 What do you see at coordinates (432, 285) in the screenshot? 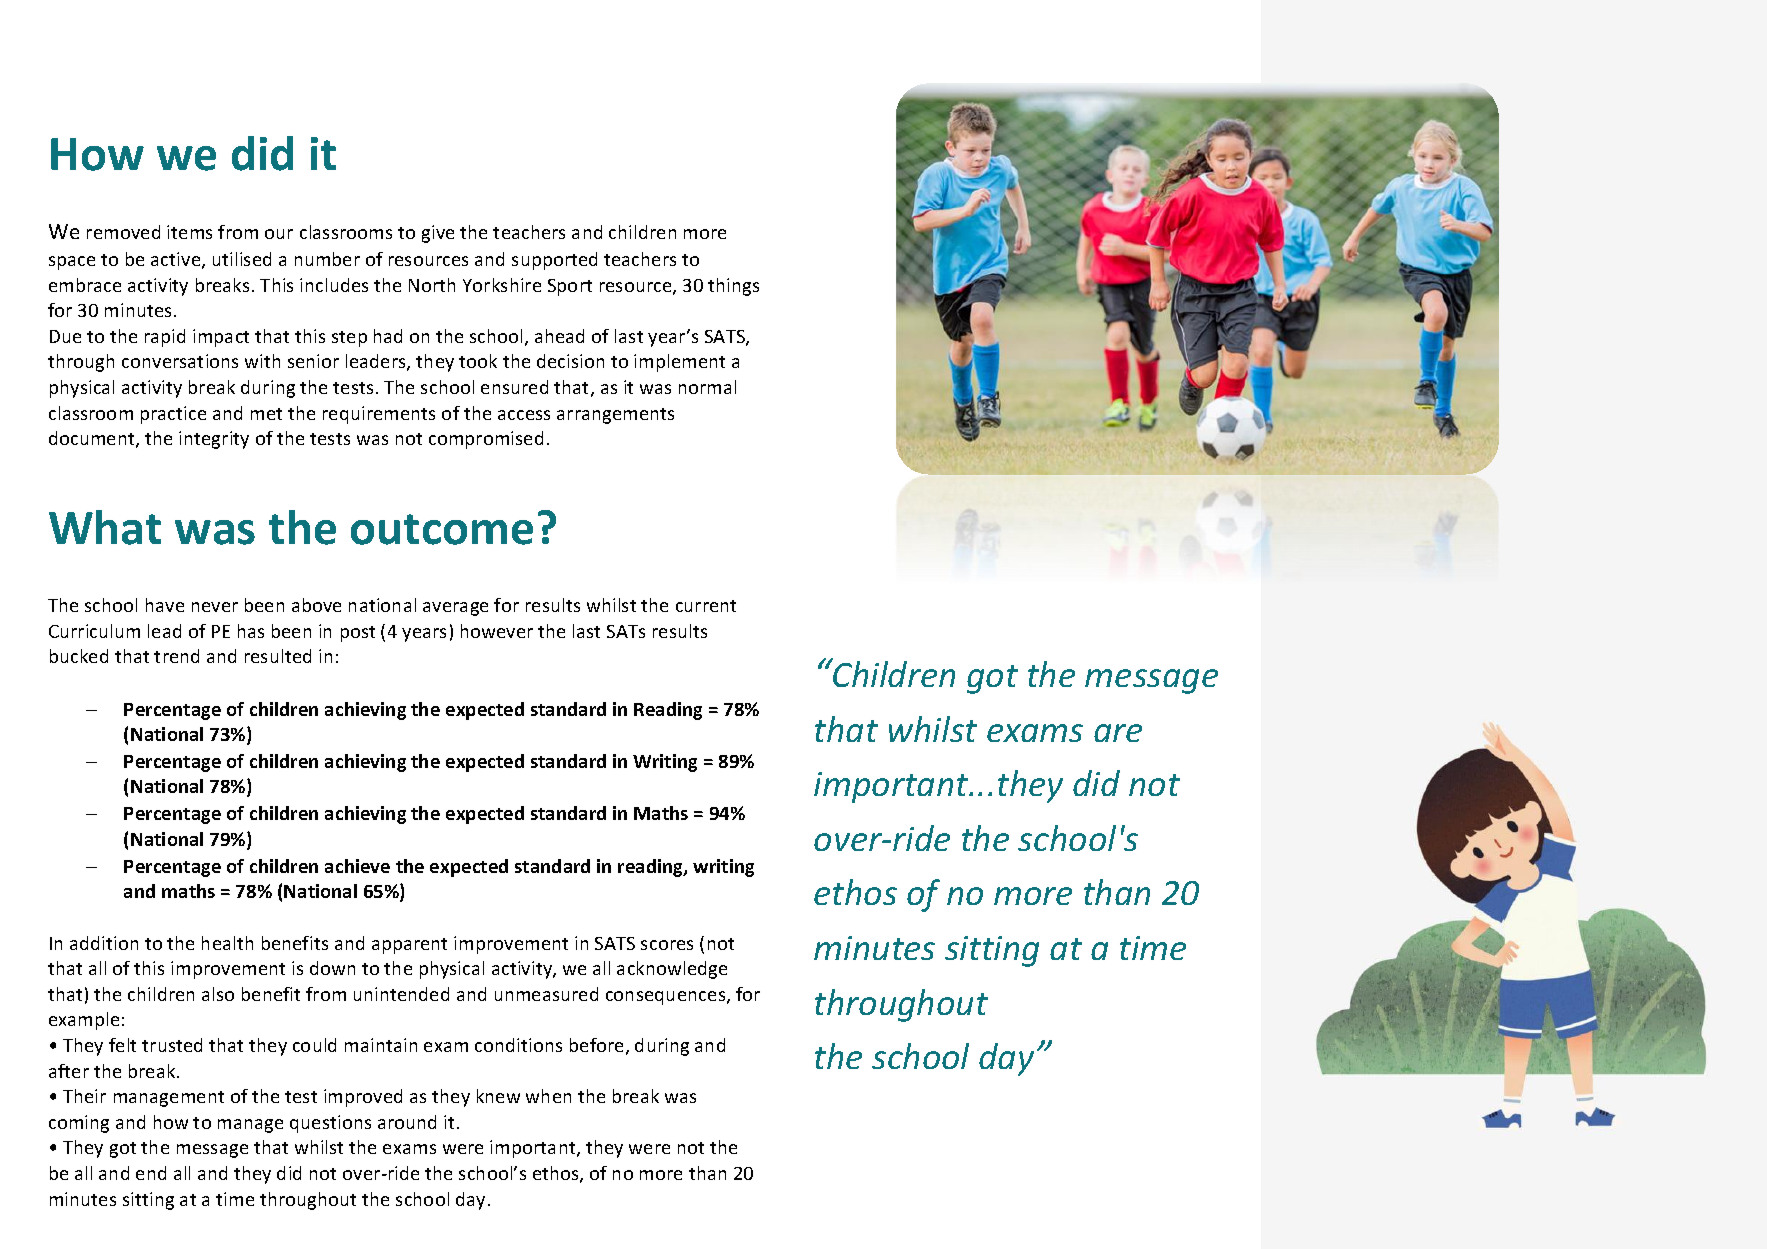
I see `North` at bounding box center [432, 285].
